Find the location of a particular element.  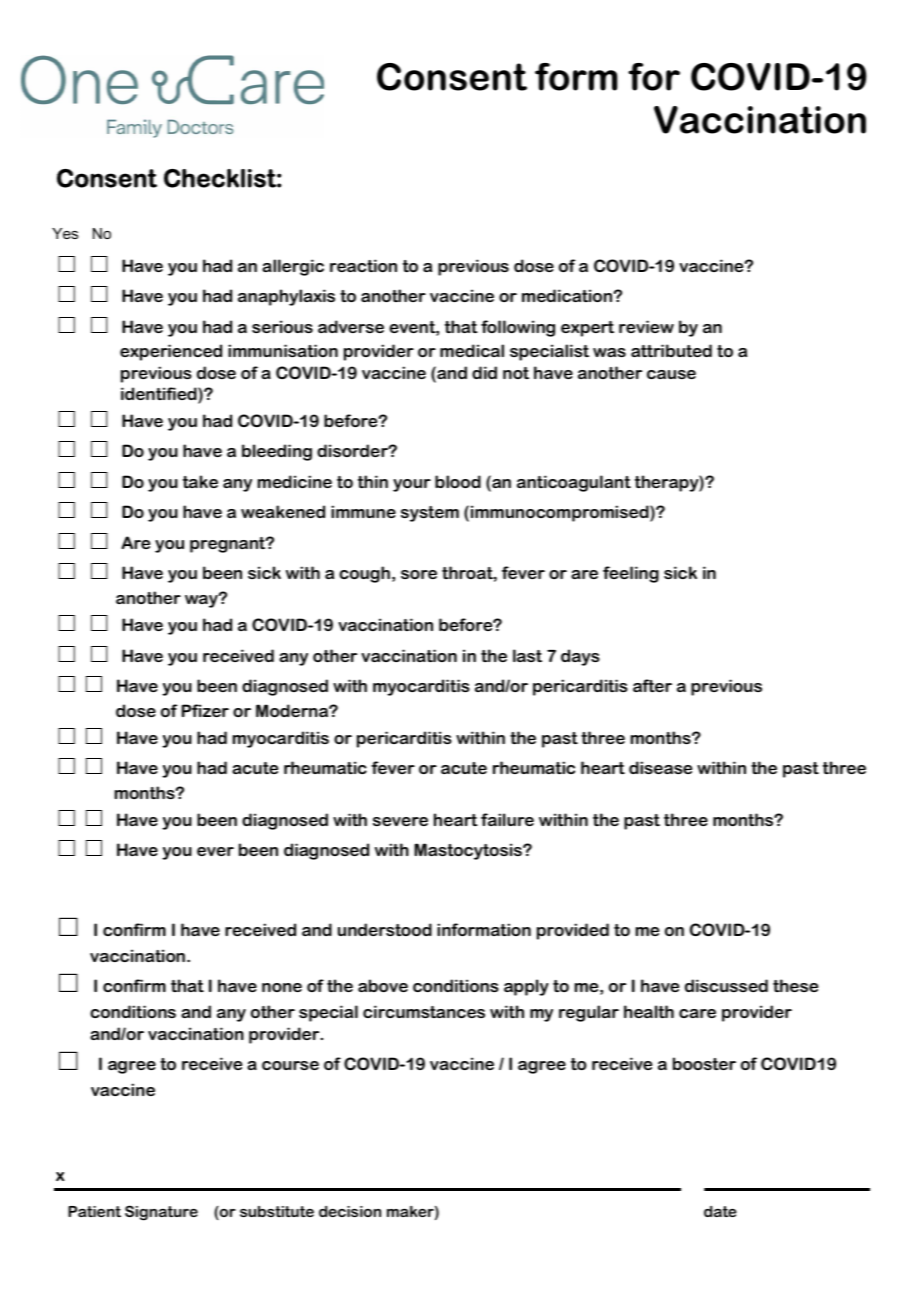

Pfizer is located at coordinates (205, 710).
